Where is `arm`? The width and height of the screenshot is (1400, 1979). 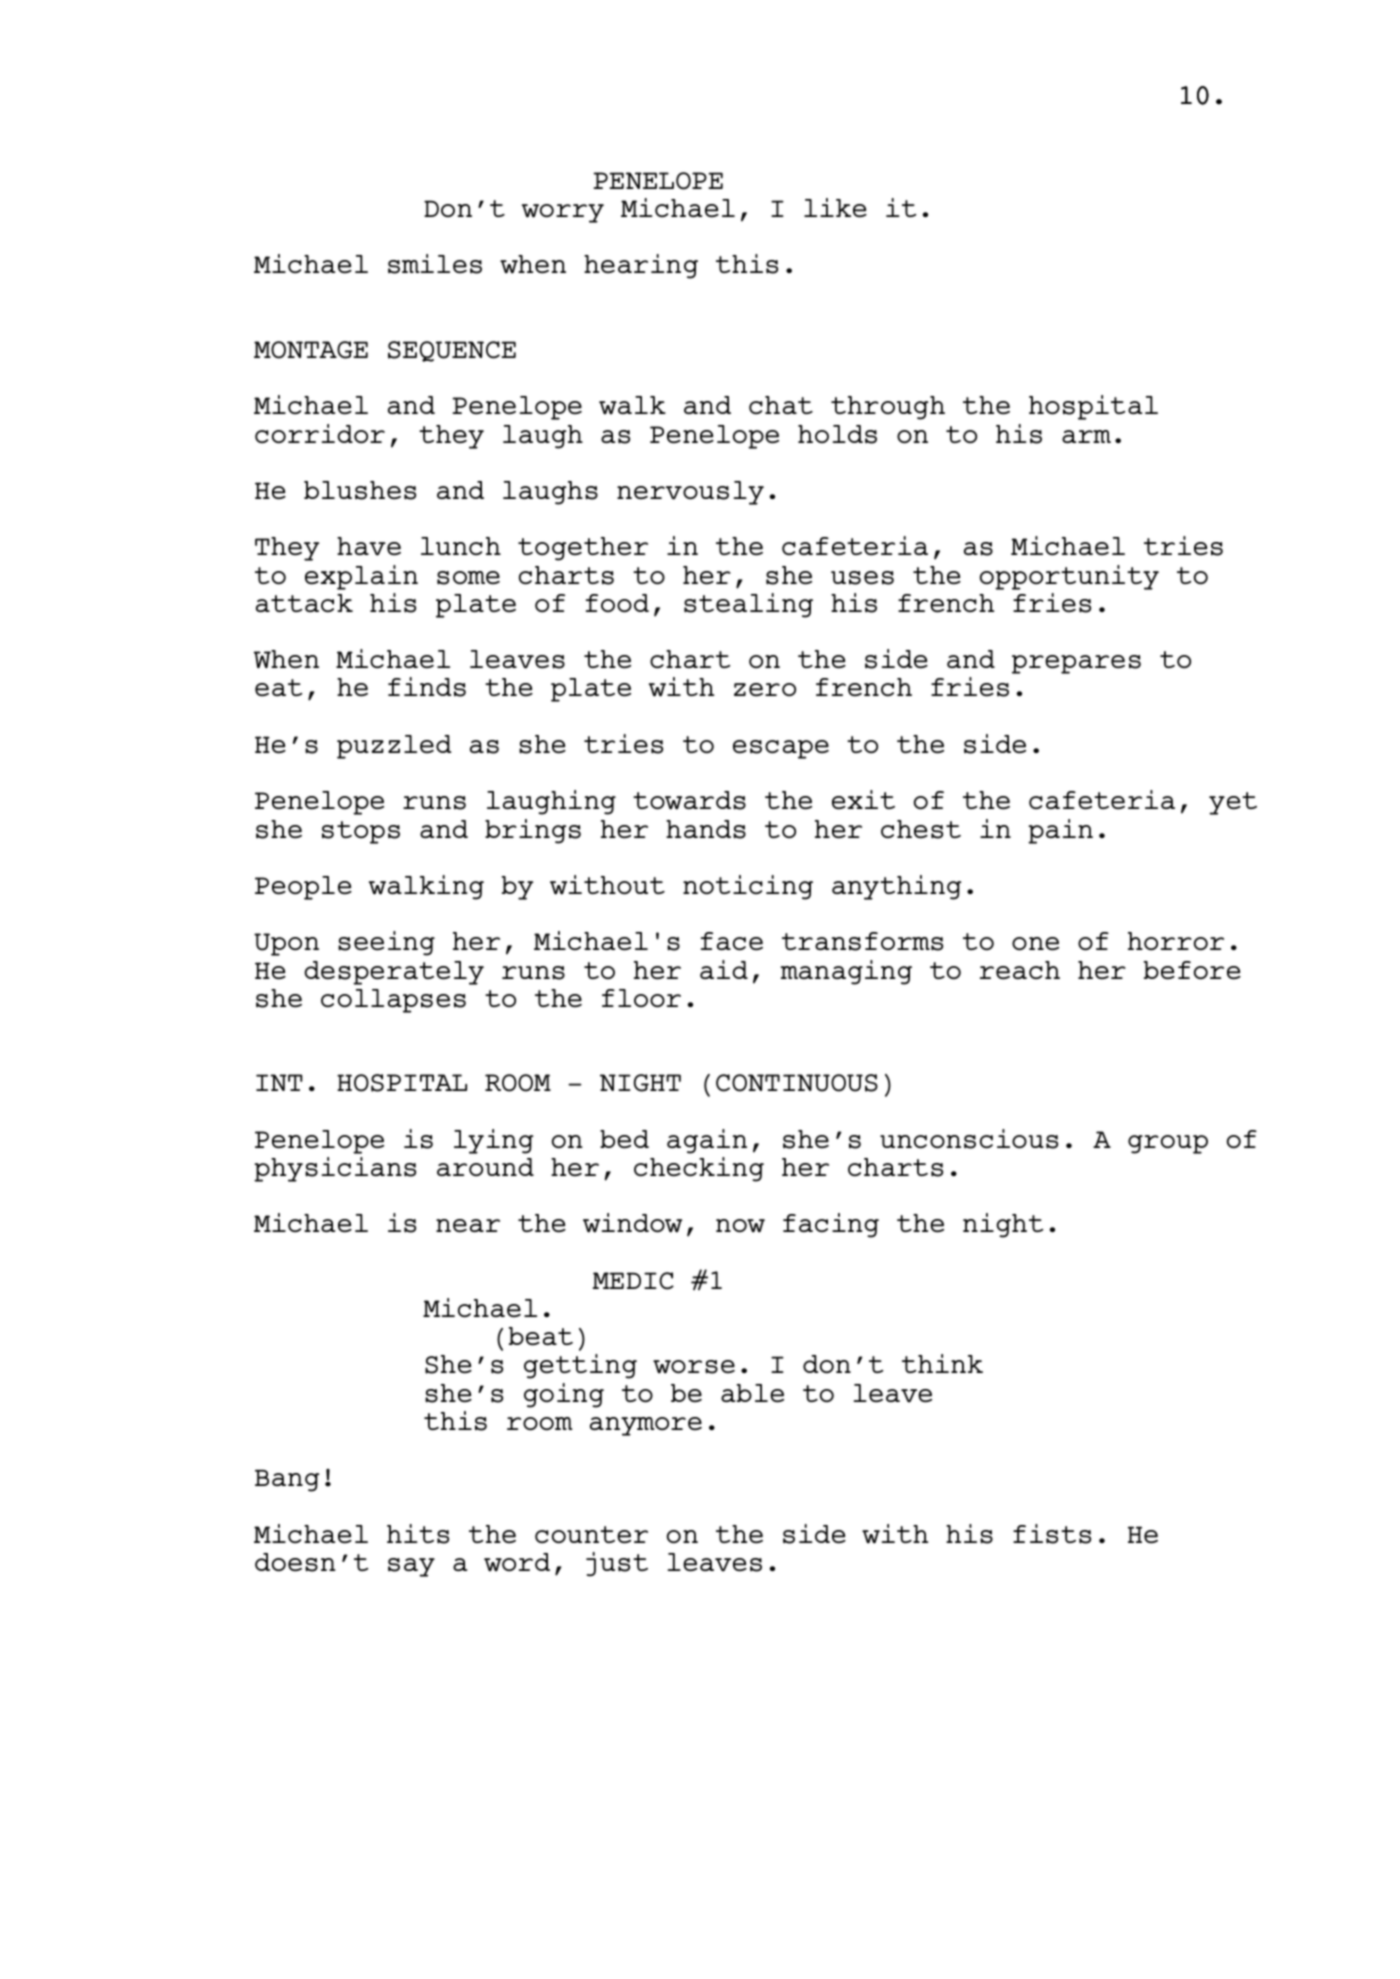
arm is located at coordinates (1086, 436).
